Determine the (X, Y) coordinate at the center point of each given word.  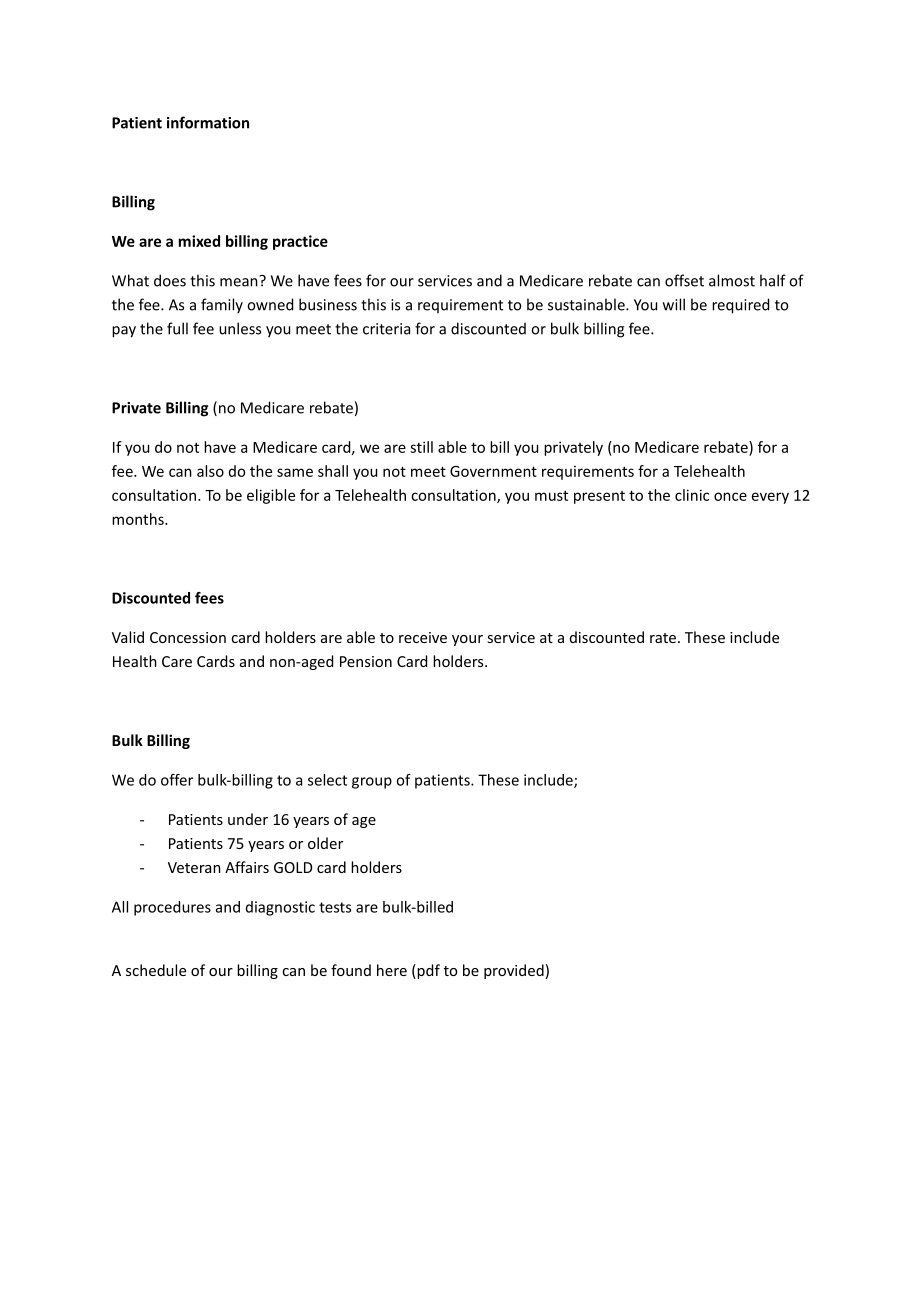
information (208, 122)
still (421, 447)
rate (663, 638)
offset (684, 280)
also (210, 471)
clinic (692, 495)
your (467, 640)
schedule (156, 970)
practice (300, 242)
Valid (128, 637)
